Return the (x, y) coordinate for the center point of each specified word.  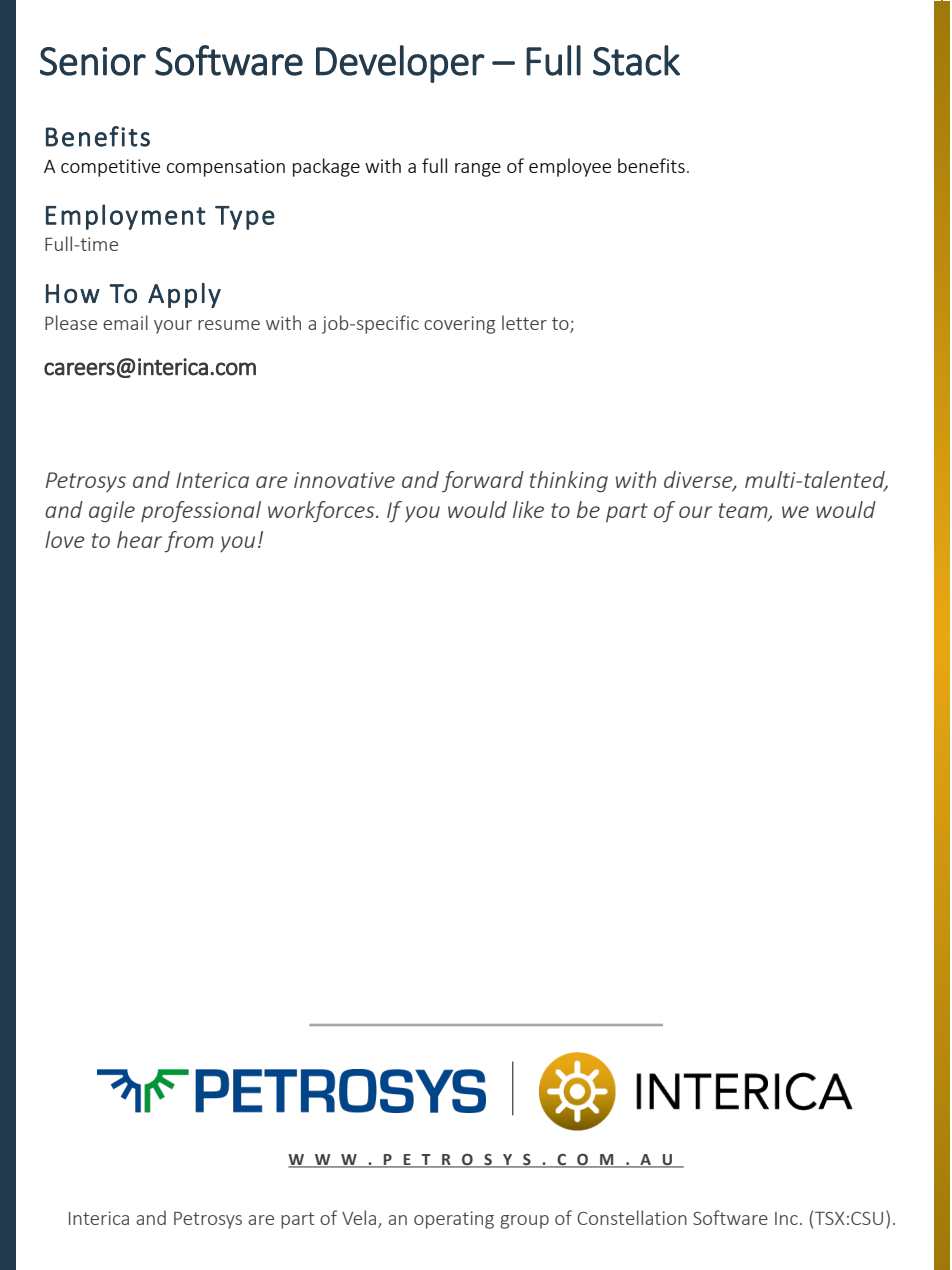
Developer (400, 64)
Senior (93, 61)
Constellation (632, 1217)
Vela (360, 1219)
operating (454, 1220)
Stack (636, 60)
